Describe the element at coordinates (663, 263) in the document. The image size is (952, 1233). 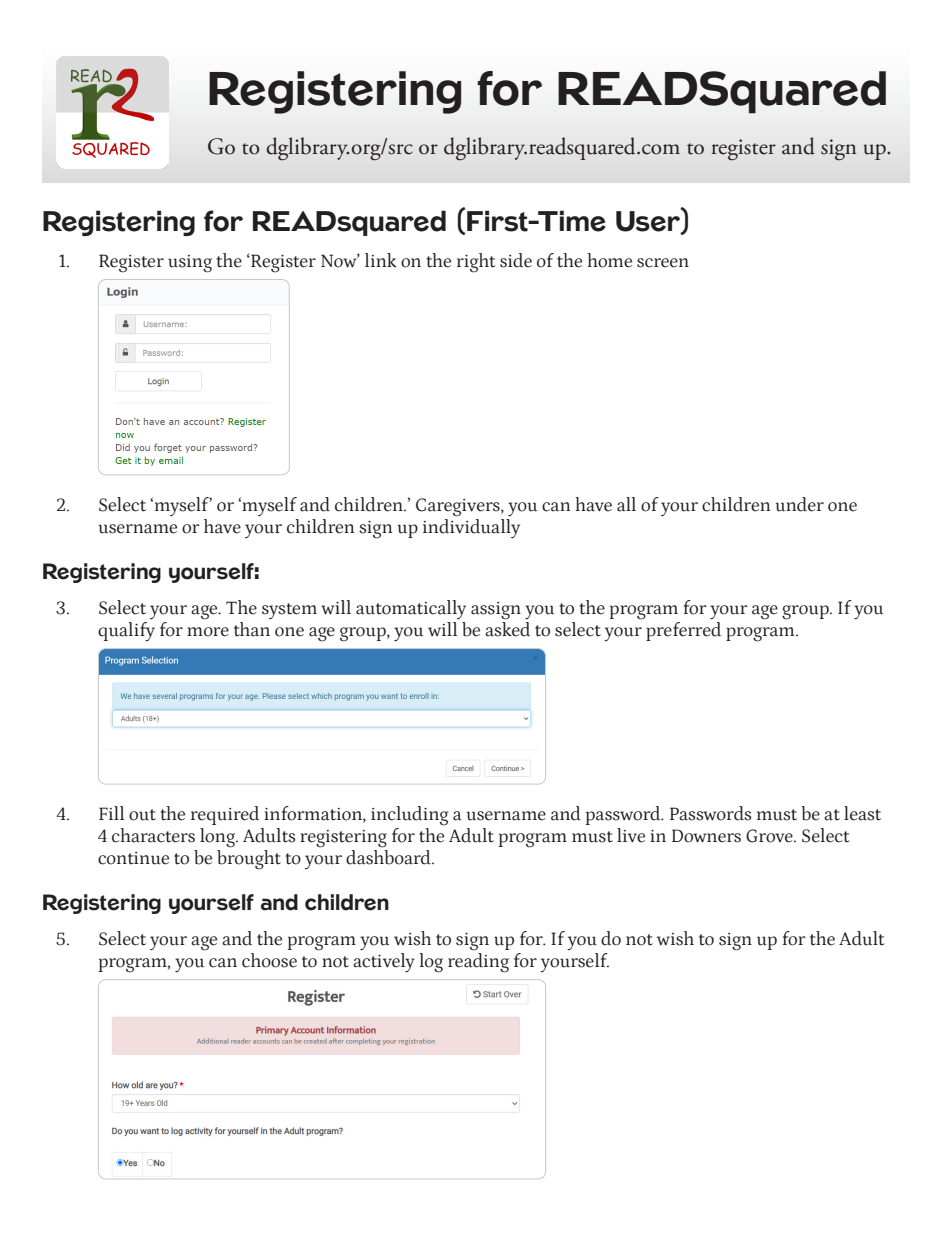
I see `screen` at that location.
